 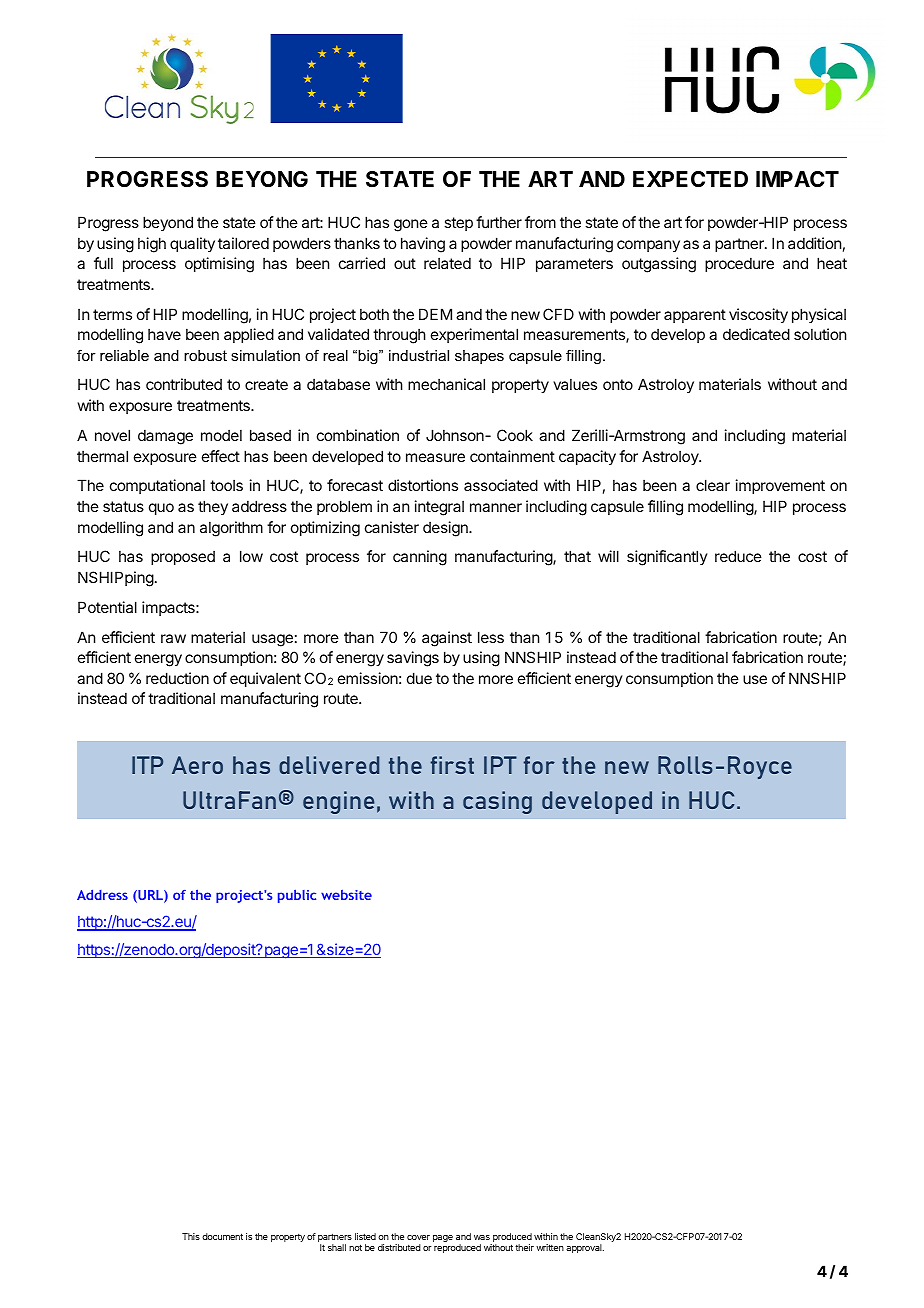 I want to click on This, so click(x=191, y=1236).
